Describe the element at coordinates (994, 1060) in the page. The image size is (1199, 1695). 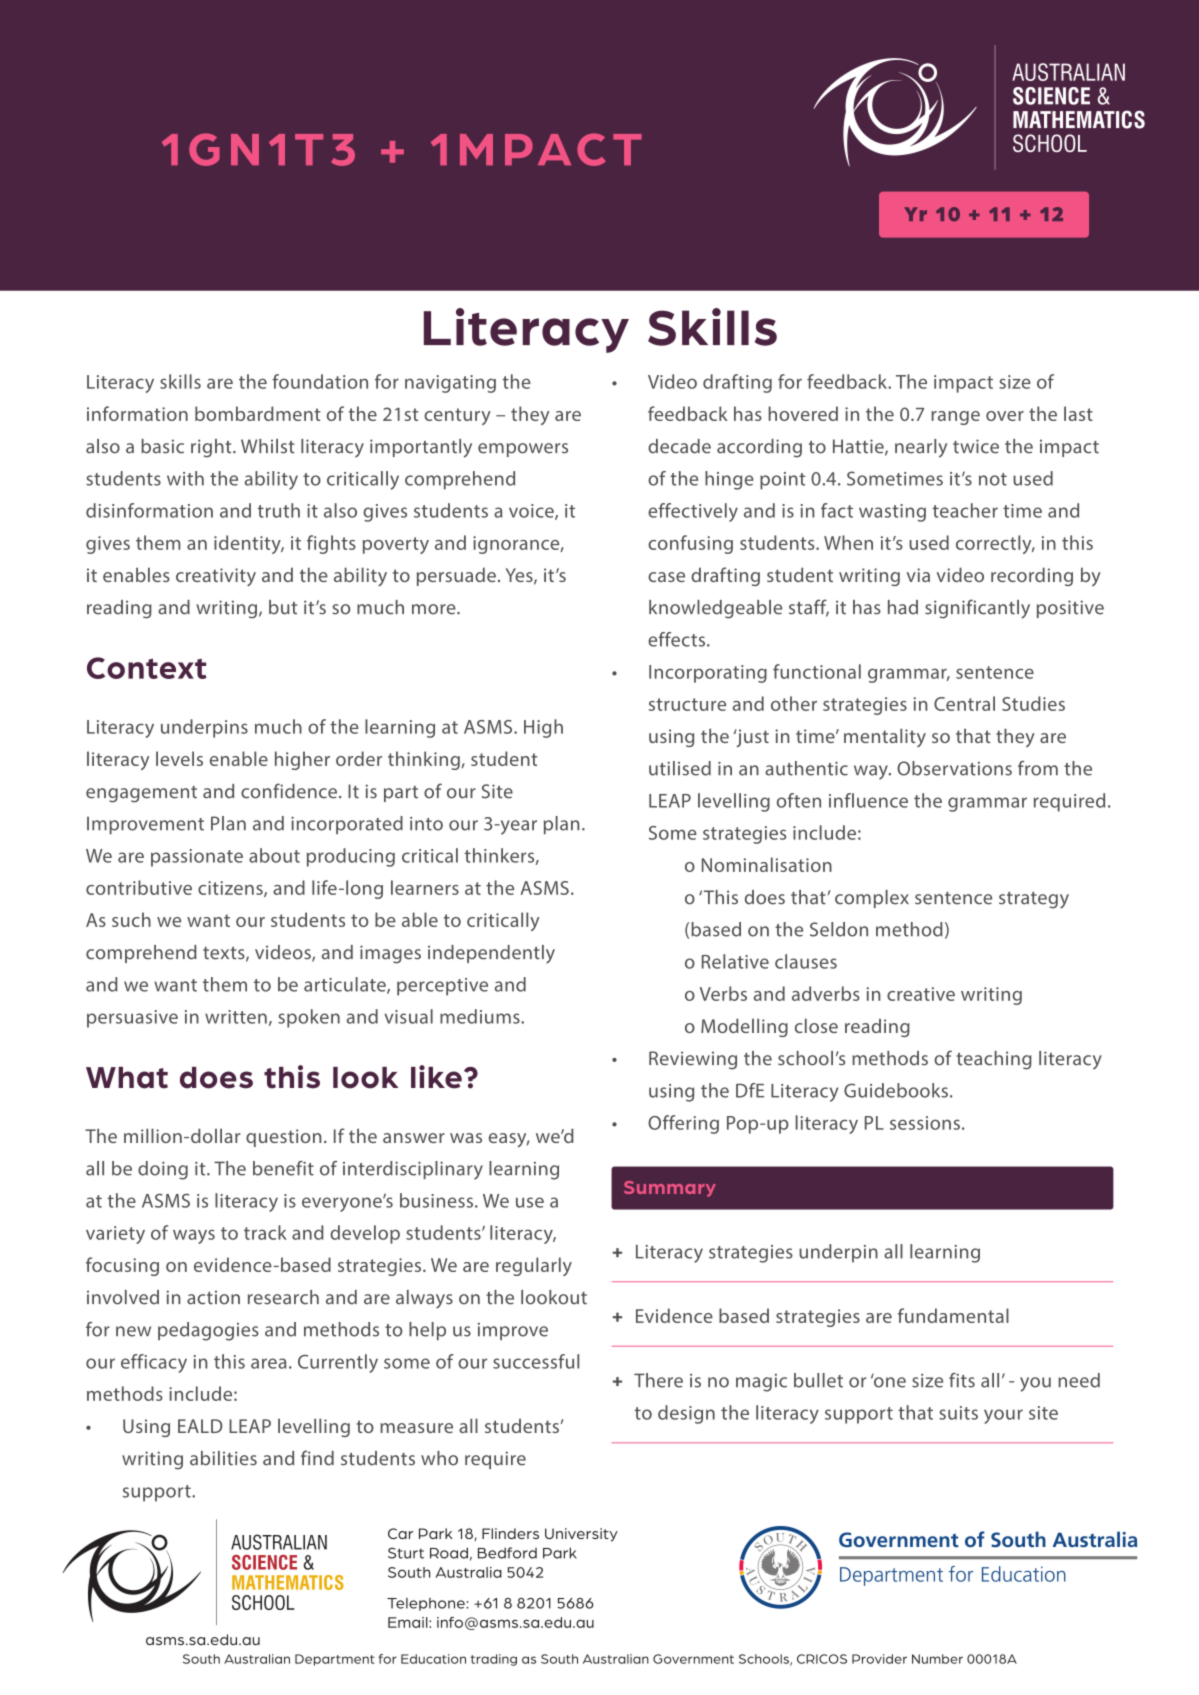
I see `teaching` at that location.
